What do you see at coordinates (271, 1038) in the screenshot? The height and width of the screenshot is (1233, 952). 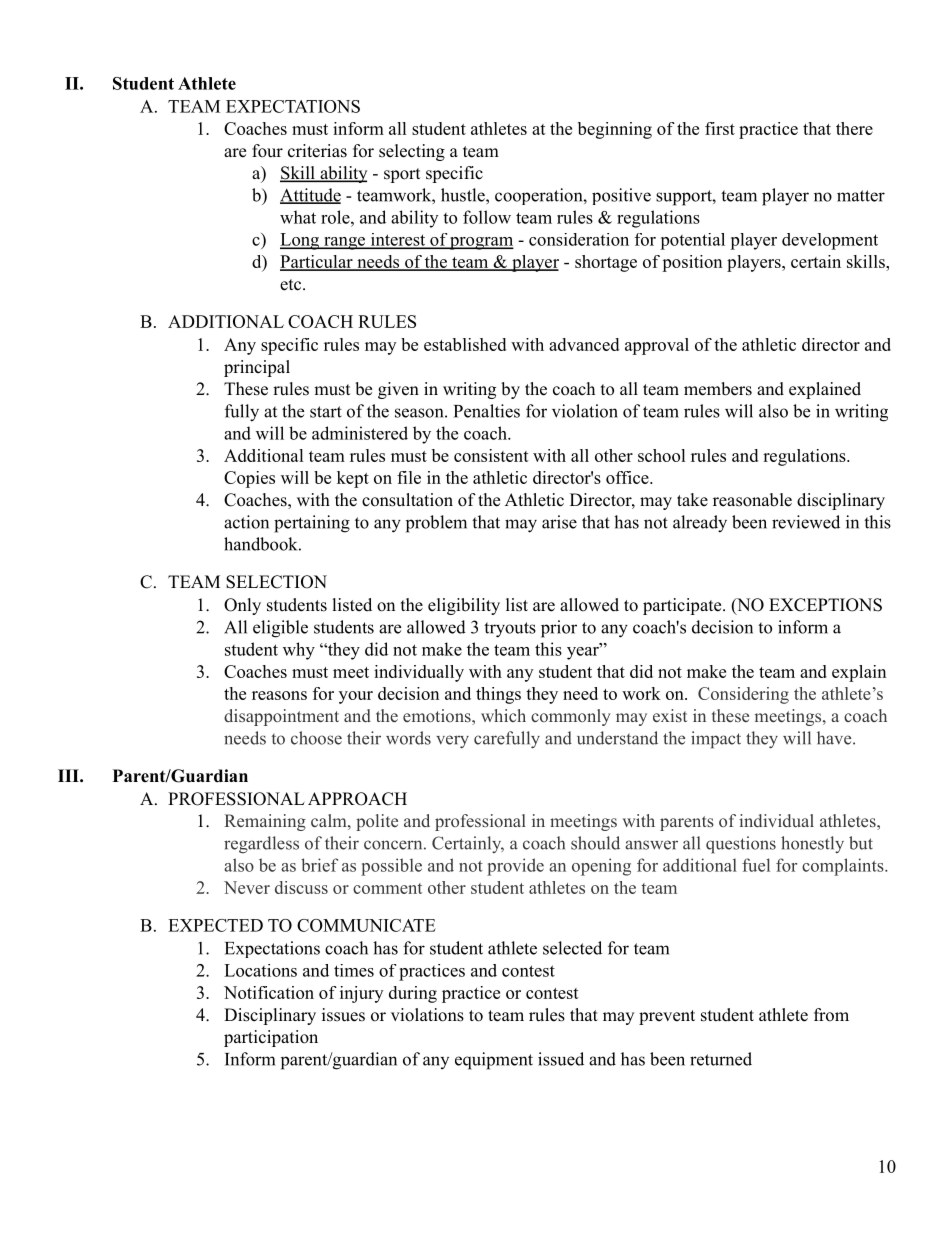 I see `participation` at bounding box center [271, 1038].
